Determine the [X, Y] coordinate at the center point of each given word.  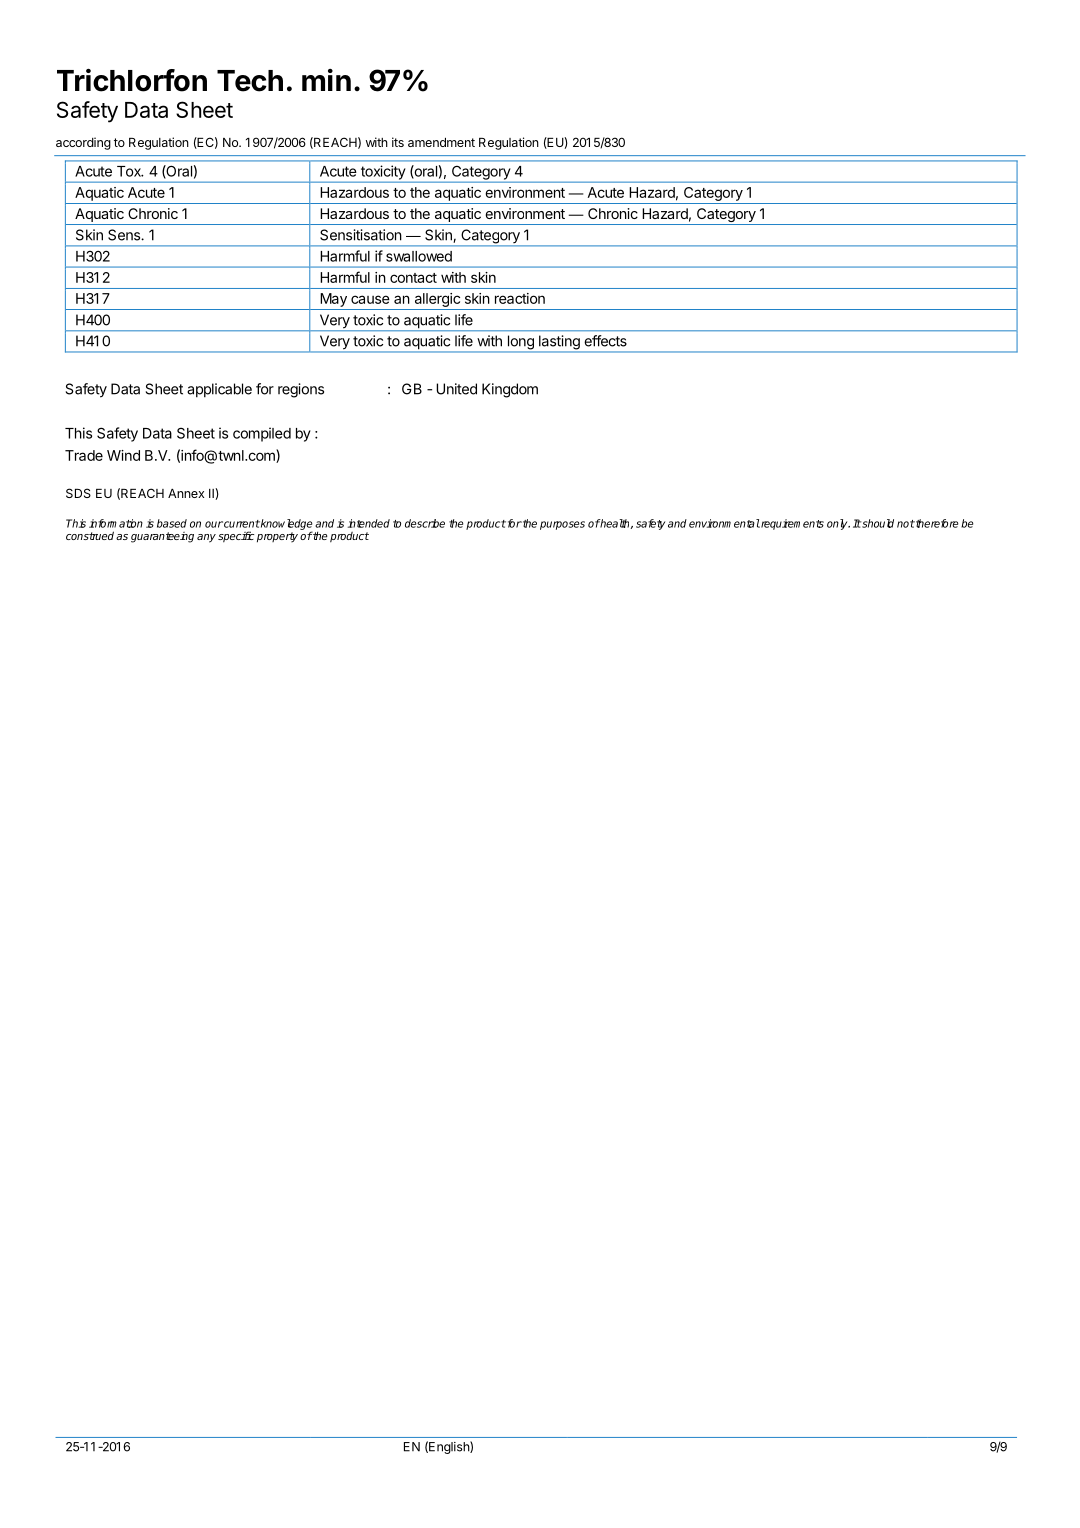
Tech [250, 81]
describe [425, 523]
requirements [791, 524]
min [326, 80]
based [172, 523]
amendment [441, 142]
